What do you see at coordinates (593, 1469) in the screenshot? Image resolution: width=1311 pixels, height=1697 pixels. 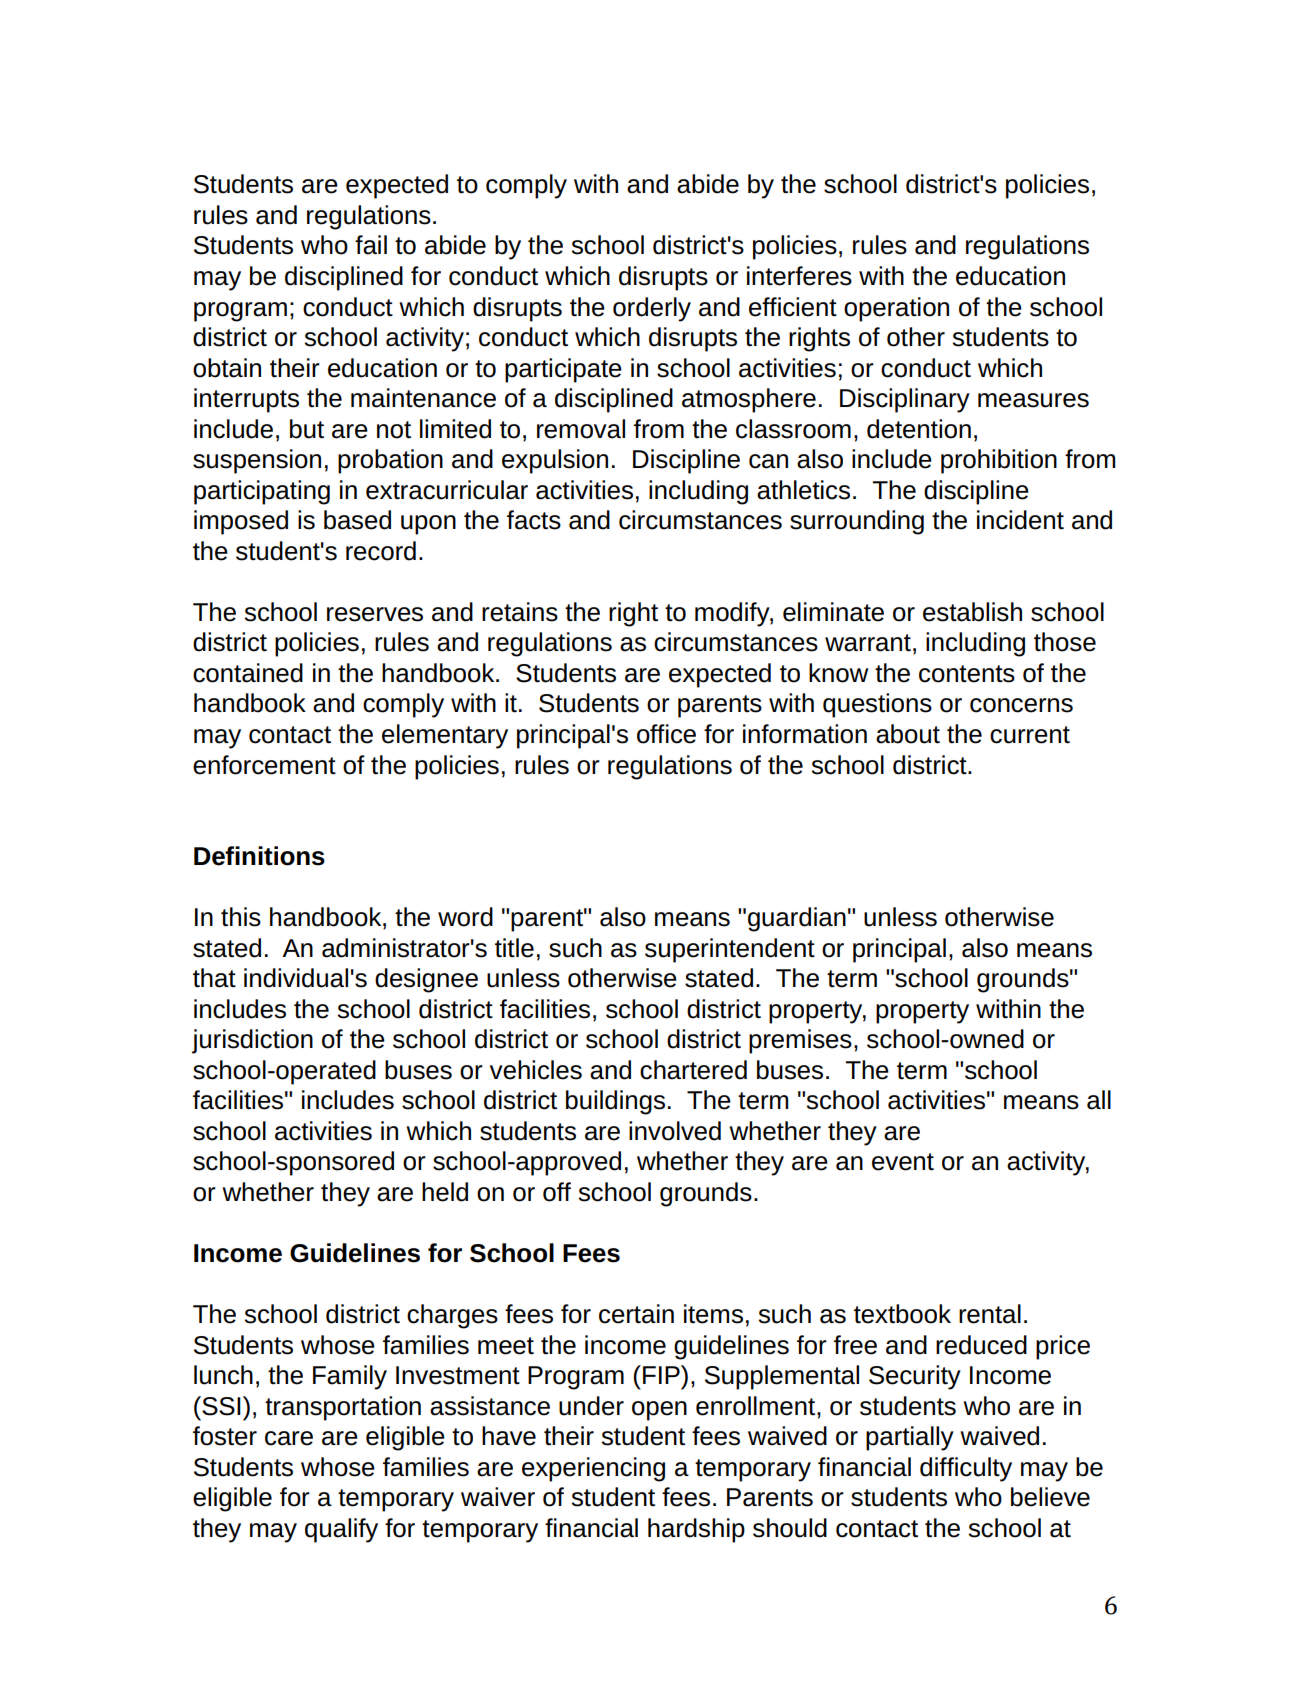 I see `experiencing` at bounding box center [593, 1469].
